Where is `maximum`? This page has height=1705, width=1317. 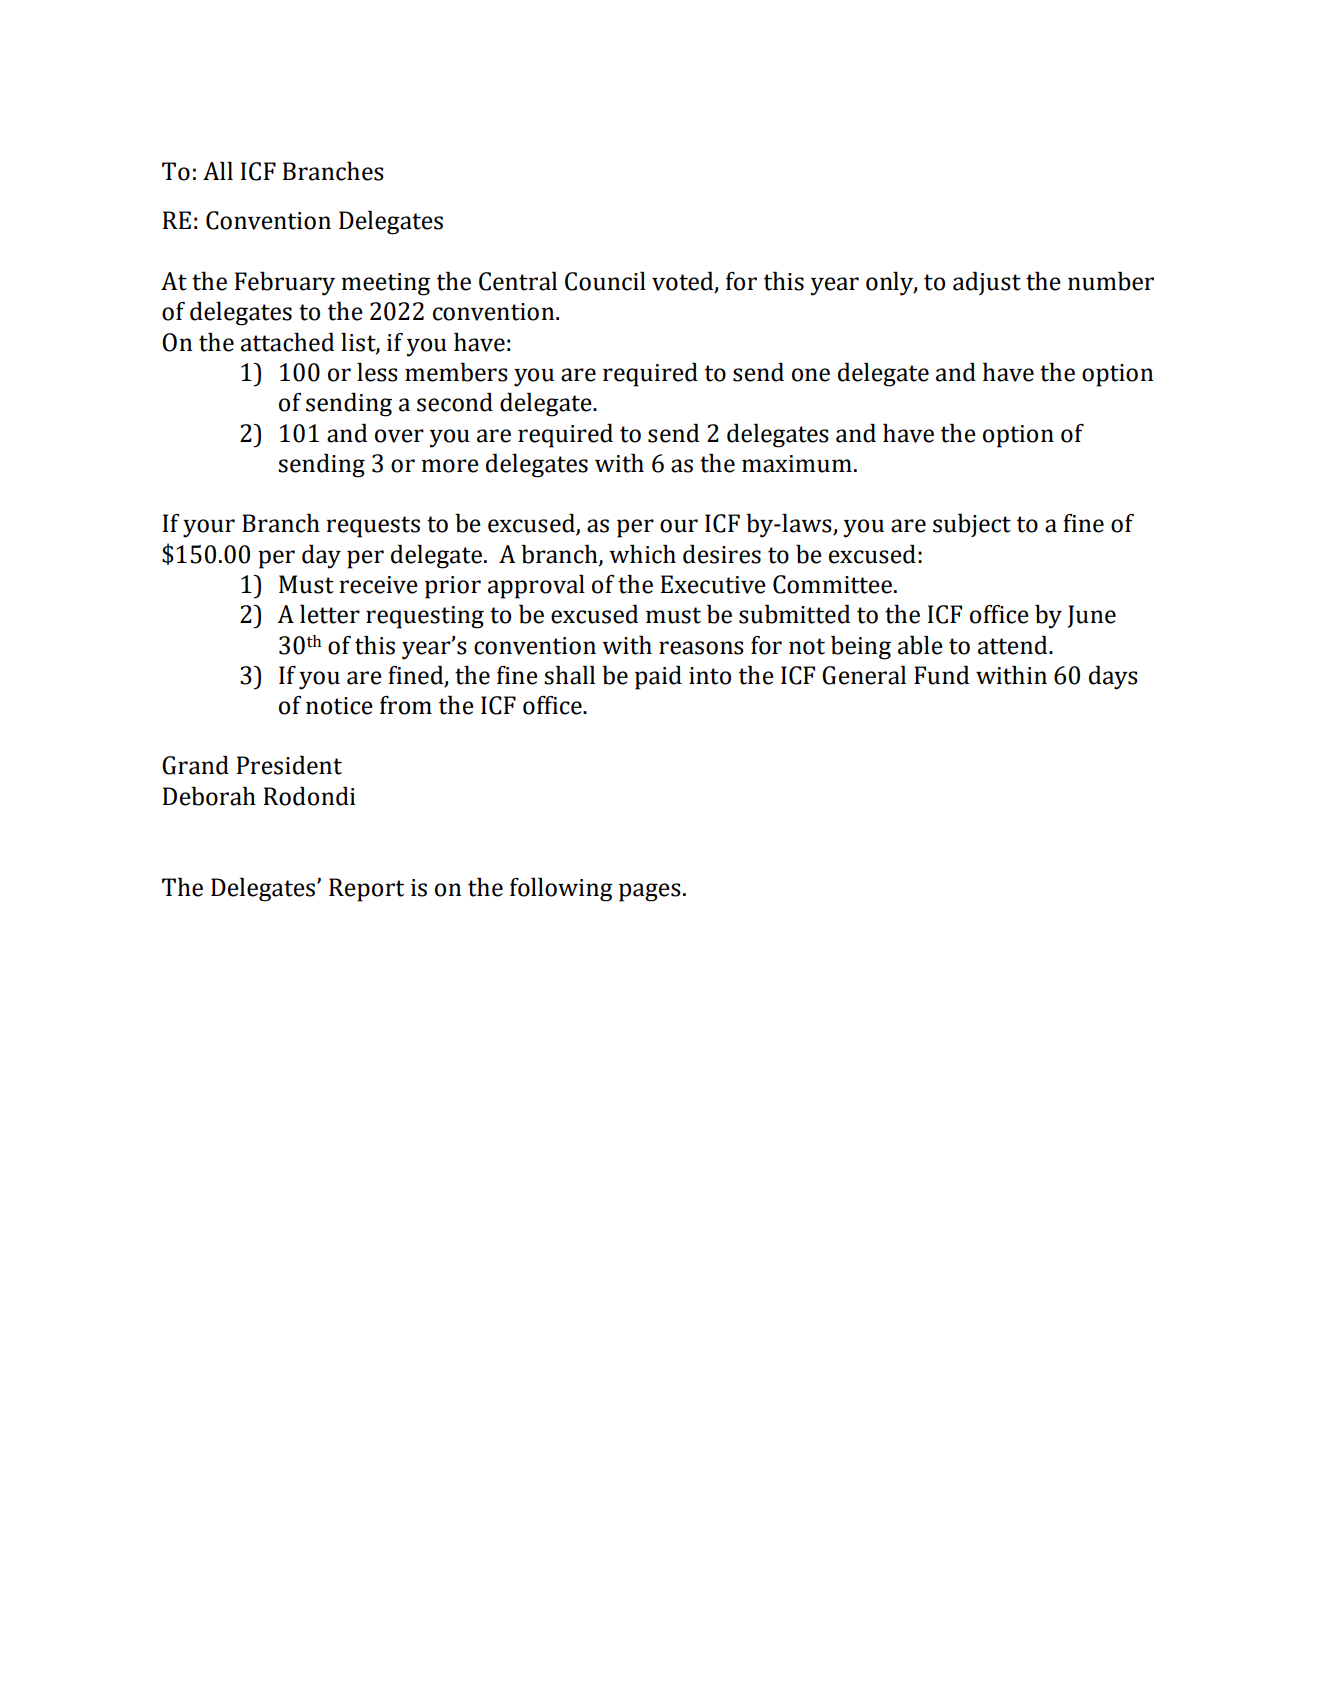
maximum is located at coordinates (797, 464).
